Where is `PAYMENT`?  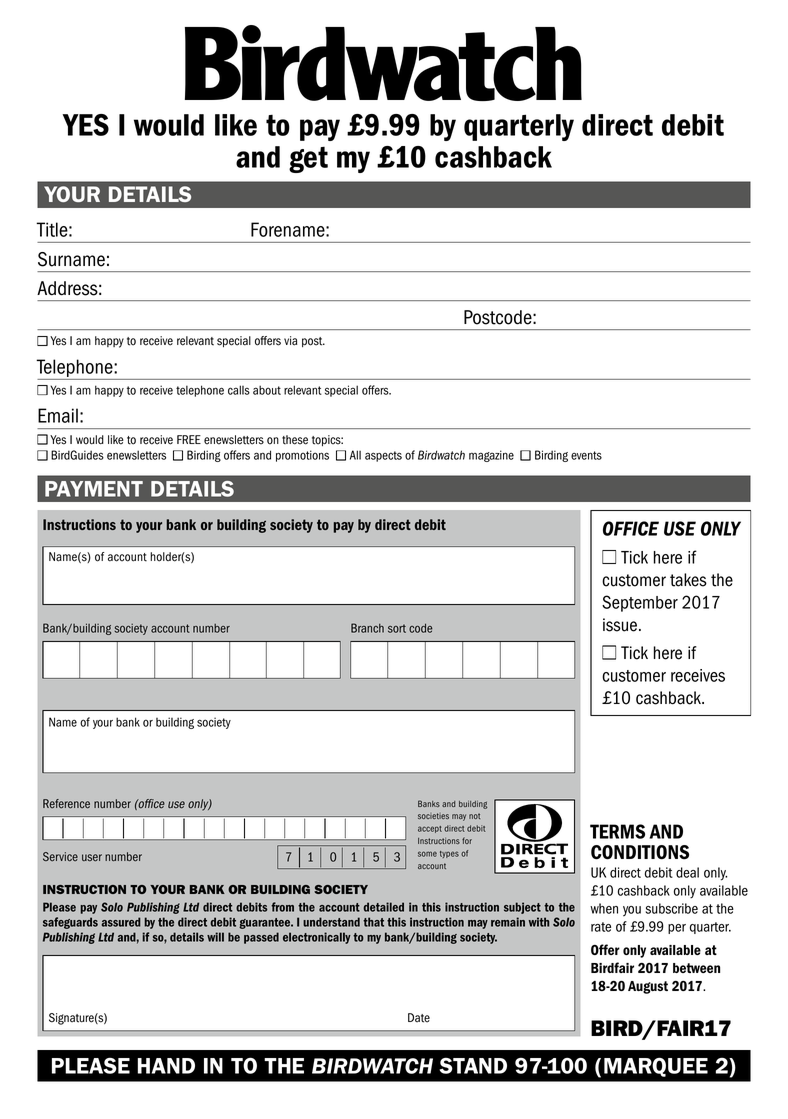
PAYMENT is located at coordinates (94, 489).
